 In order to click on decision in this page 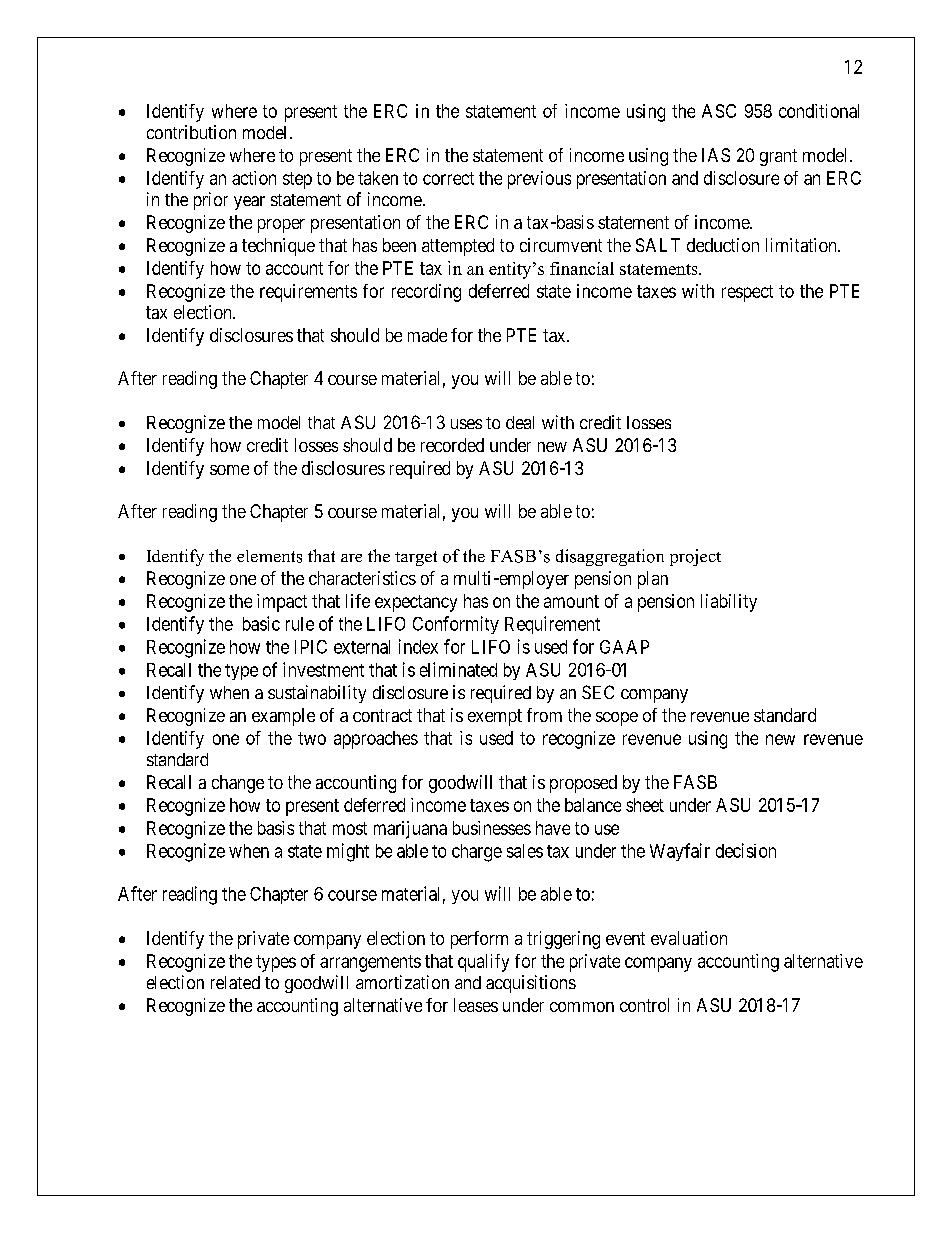, I will do `click(746, 850)`.
